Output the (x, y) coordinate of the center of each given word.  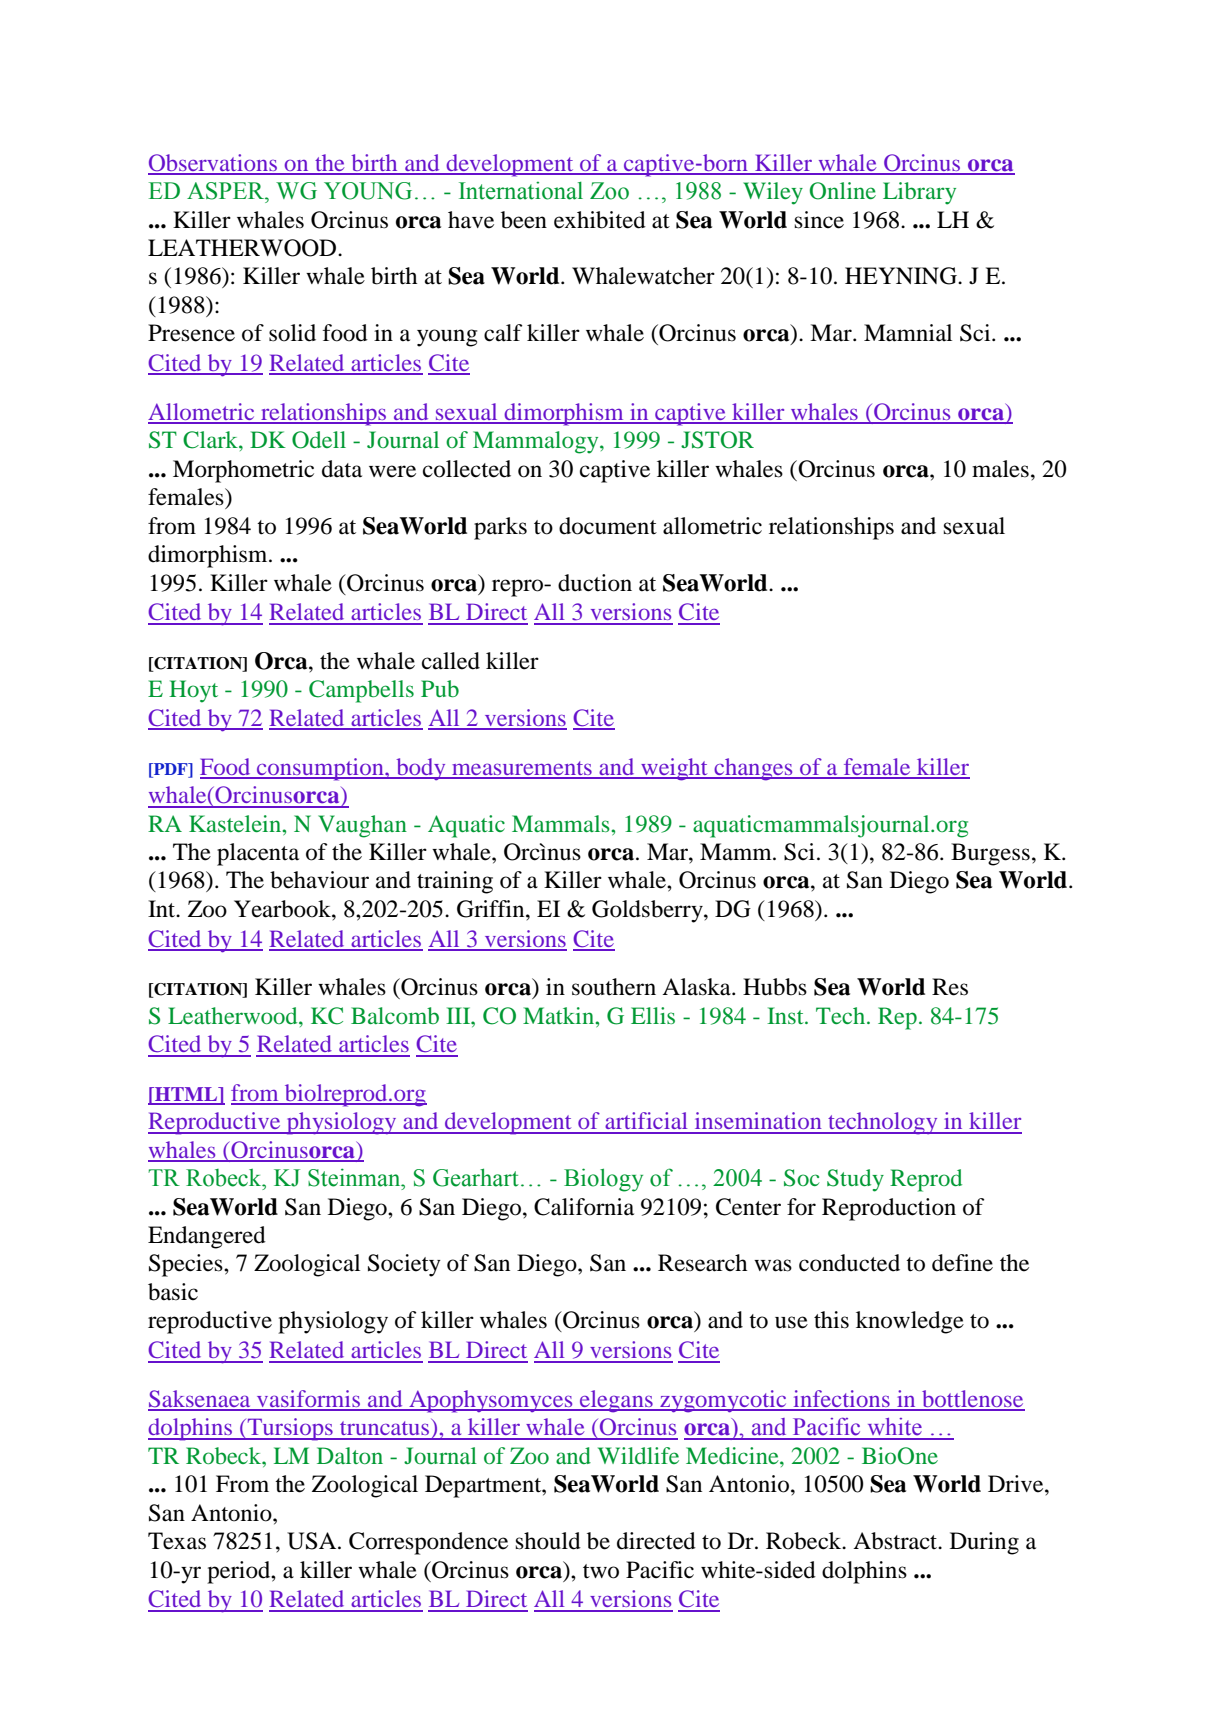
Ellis (653, 1015)
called (451, 661)
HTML (186, 1095)
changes (753, 769)
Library (919, 193)
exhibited (600, 220)
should (548, 1541)
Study (855, 1180)
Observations (214, 164)
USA (313, 1541)
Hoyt (193, 691)
